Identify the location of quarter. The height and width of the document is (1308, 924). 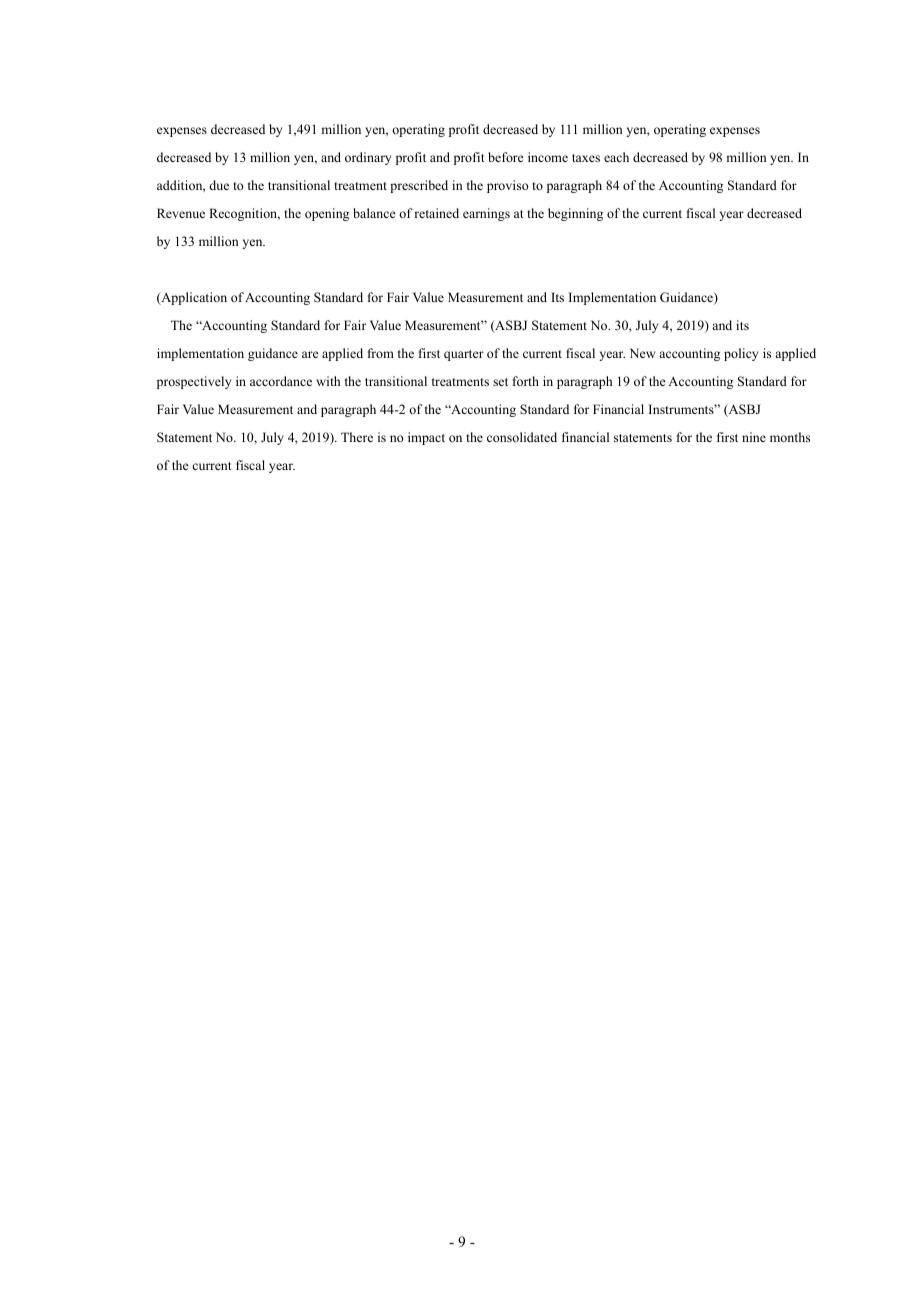
(464, 355).
